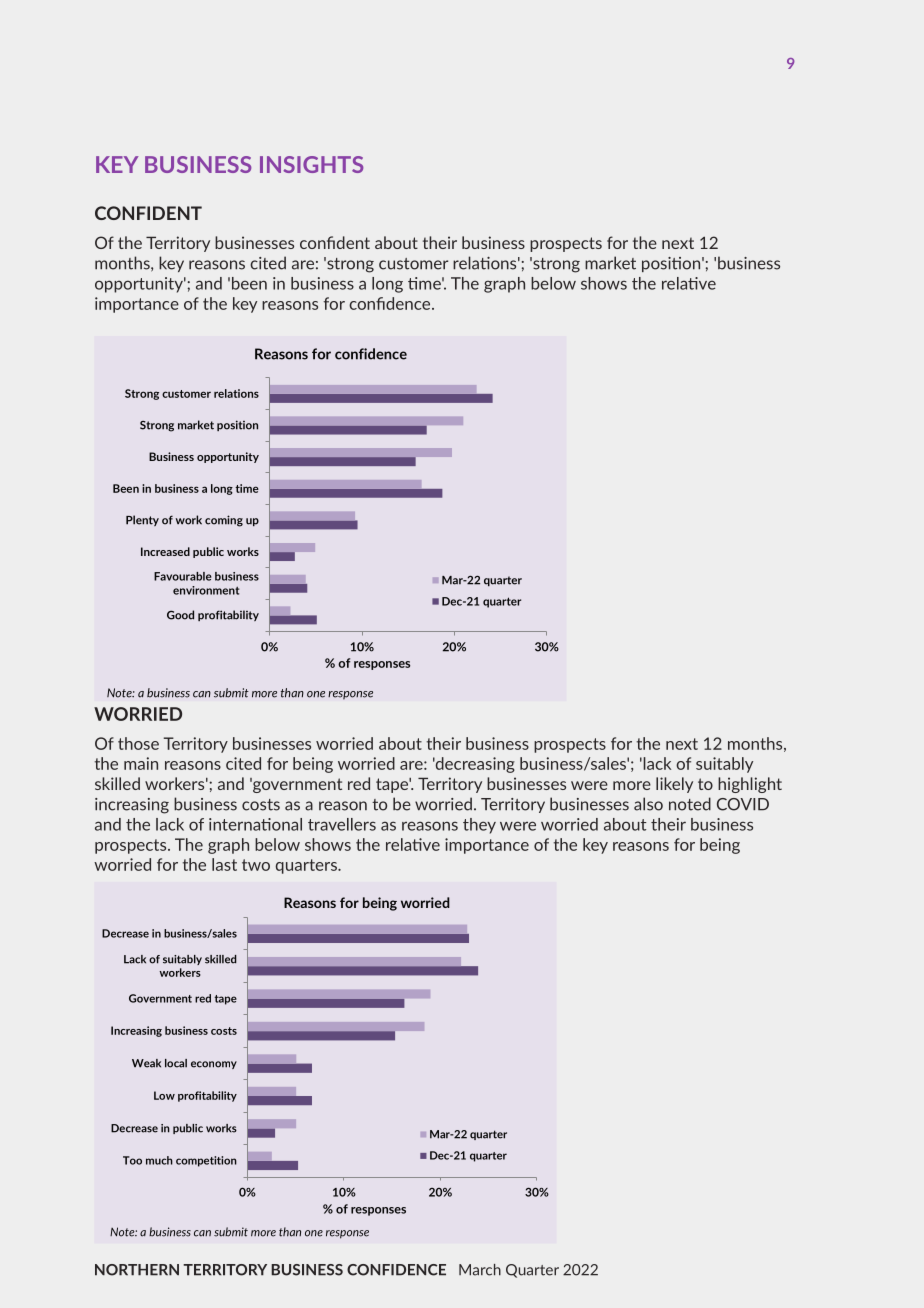  Describe the element at coordinates (674, 785) in the screenshot. I see `likely` at that location.
